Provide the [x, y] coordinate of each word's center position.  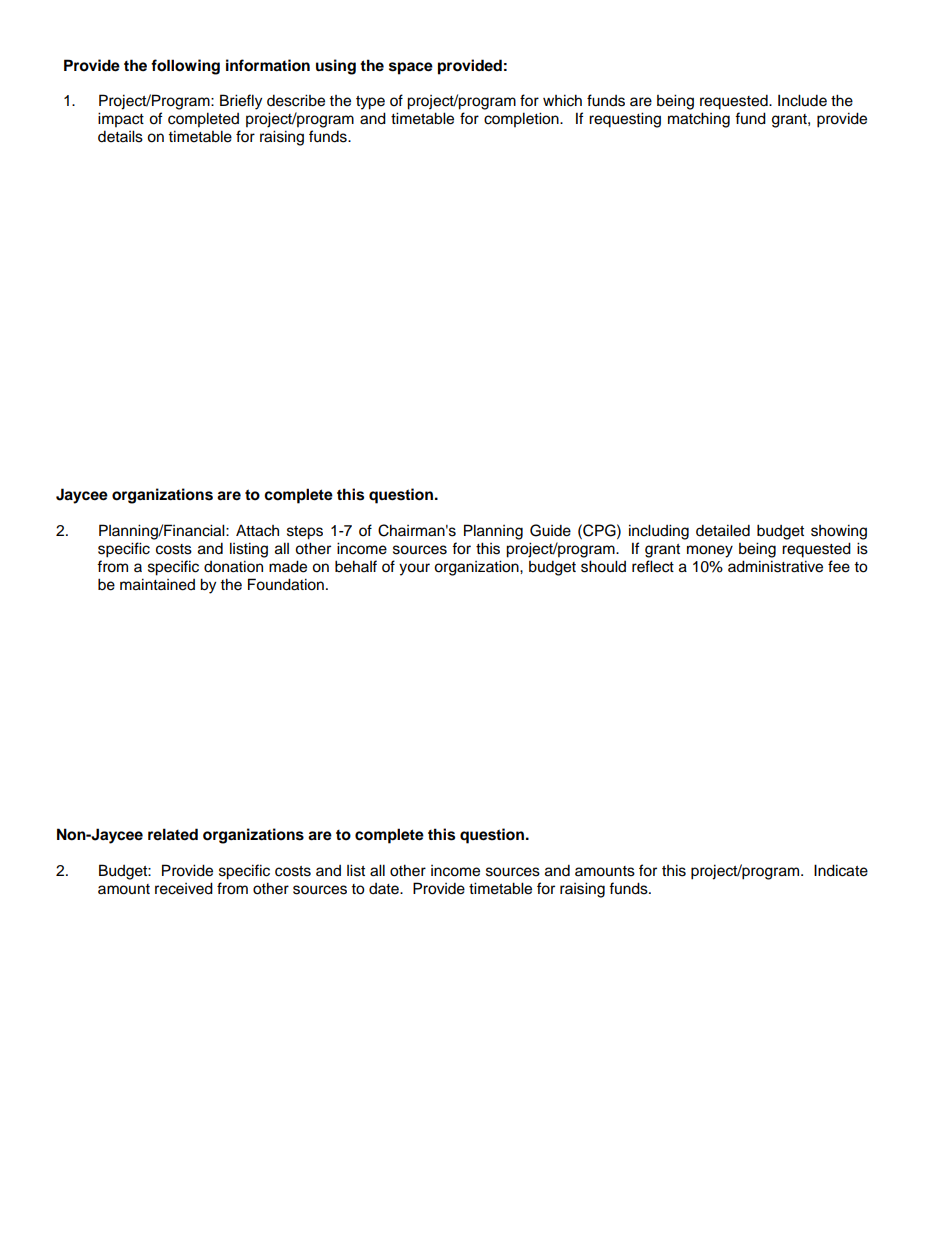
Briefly [241, 102]
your [414, 569]
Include [802, 100]
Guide [550, 530]
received [184, 888]
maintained [157, 584]
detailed [723, 530]
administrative [775, 566]
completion [522, 120]
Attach [257, 530]
